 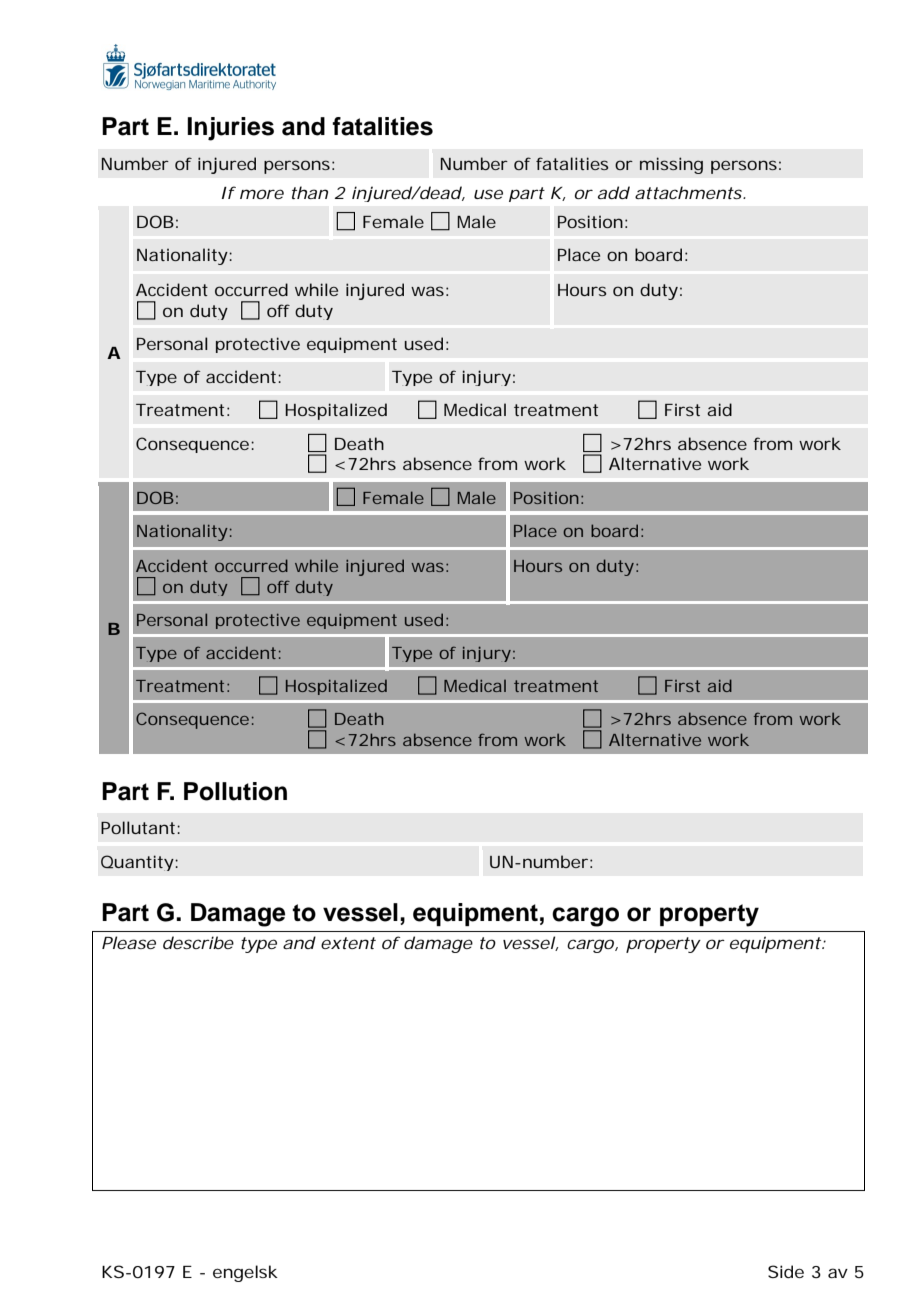 I want to click on Injuries, so click(x=230, y=129).
